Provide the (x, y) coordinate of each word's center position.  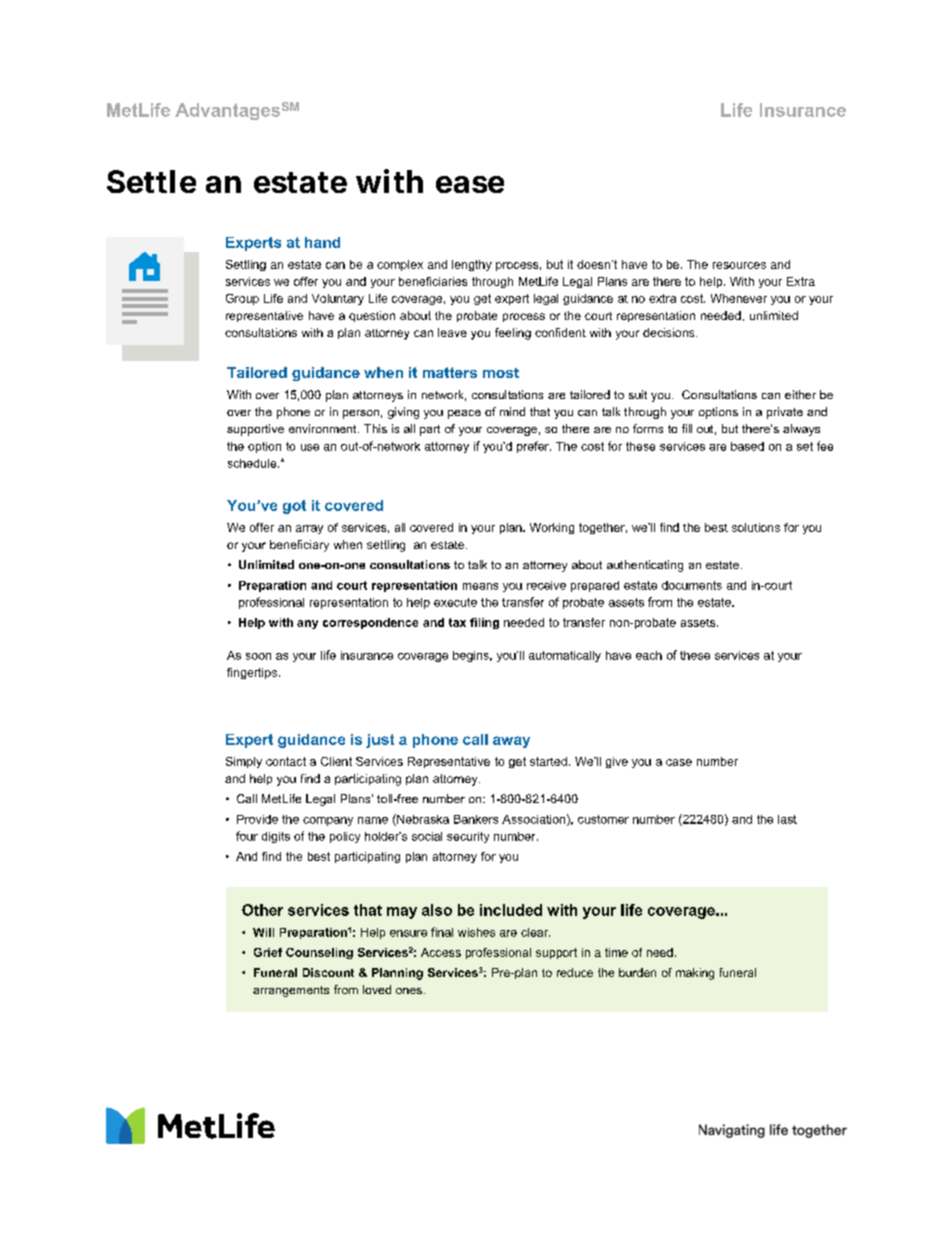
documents (692, 585)
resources (739, 265)
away (511, 742)
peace (464, 414)
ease (470, 184)
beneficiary (299, 546)
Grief (268, 952)
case (679, 762)
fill (687, 428)
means (480, 586)
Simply (244, 762)
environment (324, 428)
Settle (151, 181)
